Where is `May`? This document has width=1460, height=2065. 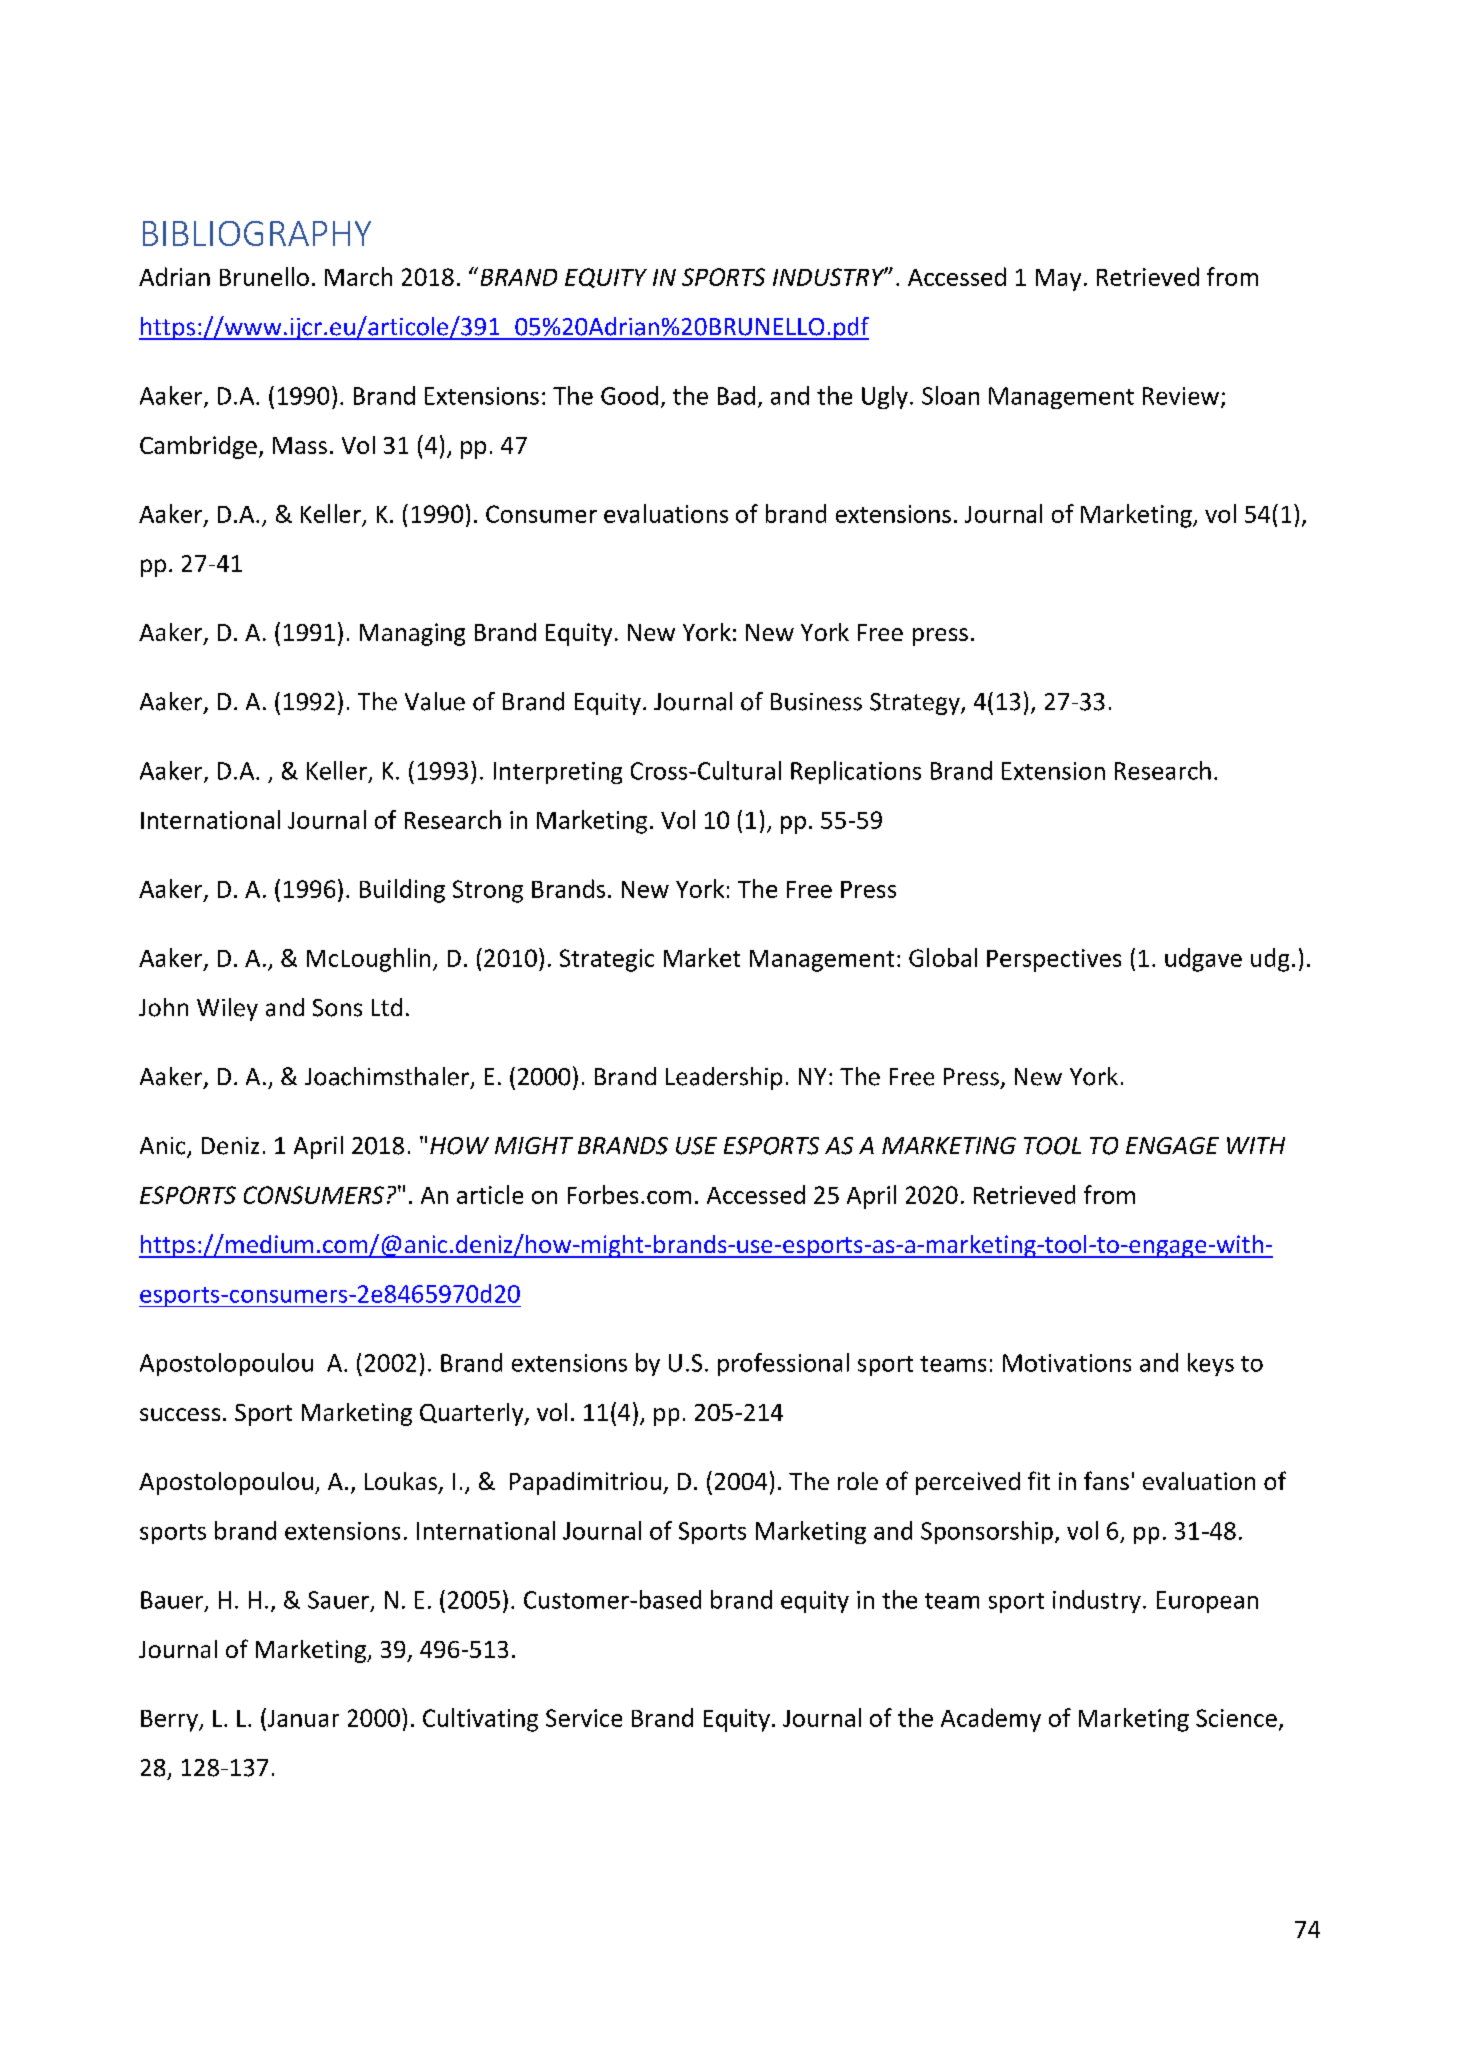 May is located at coordinates (1058, 280).
